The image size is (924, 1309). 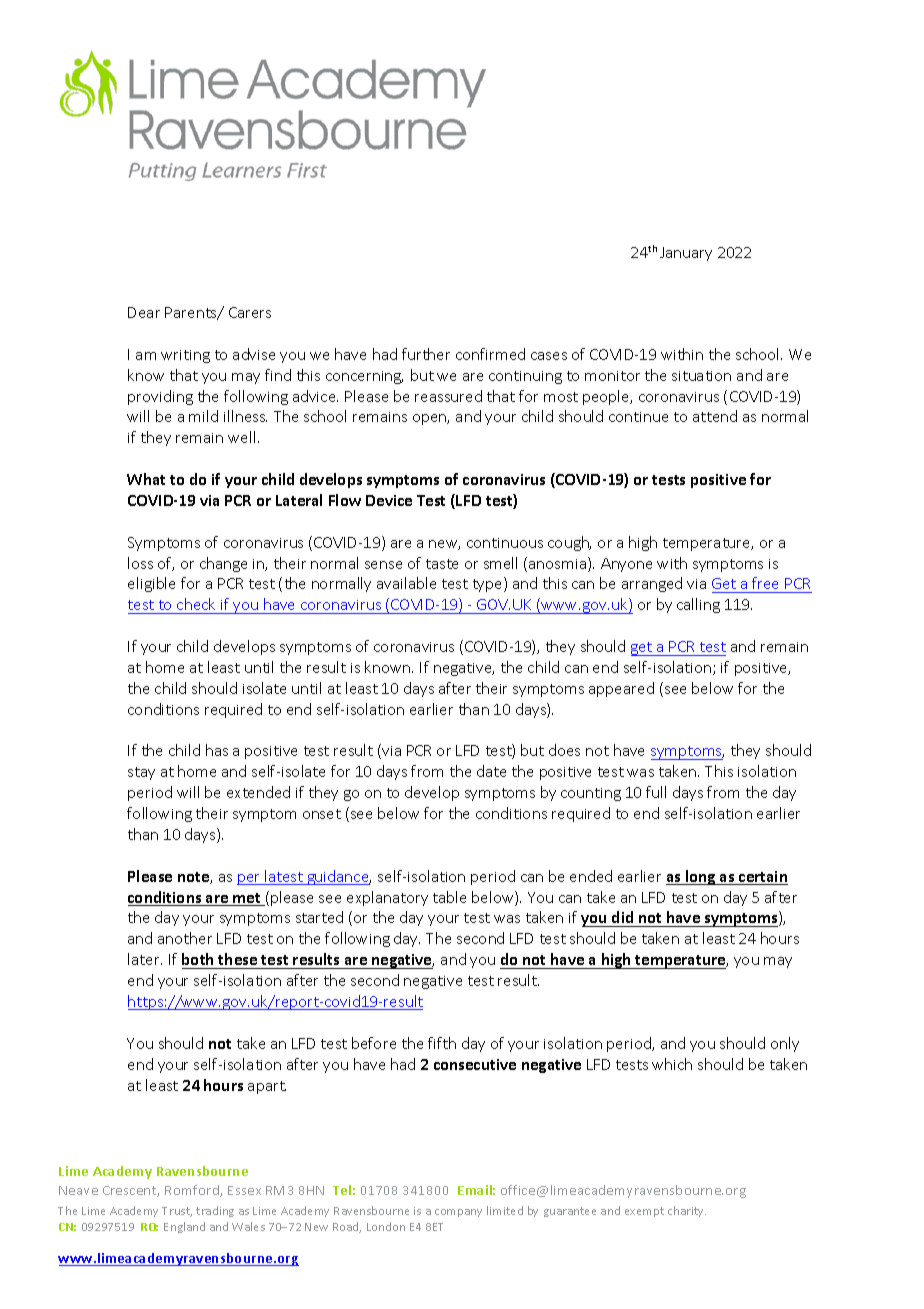 I want to click on Dear, so click(x=144, y=312).
